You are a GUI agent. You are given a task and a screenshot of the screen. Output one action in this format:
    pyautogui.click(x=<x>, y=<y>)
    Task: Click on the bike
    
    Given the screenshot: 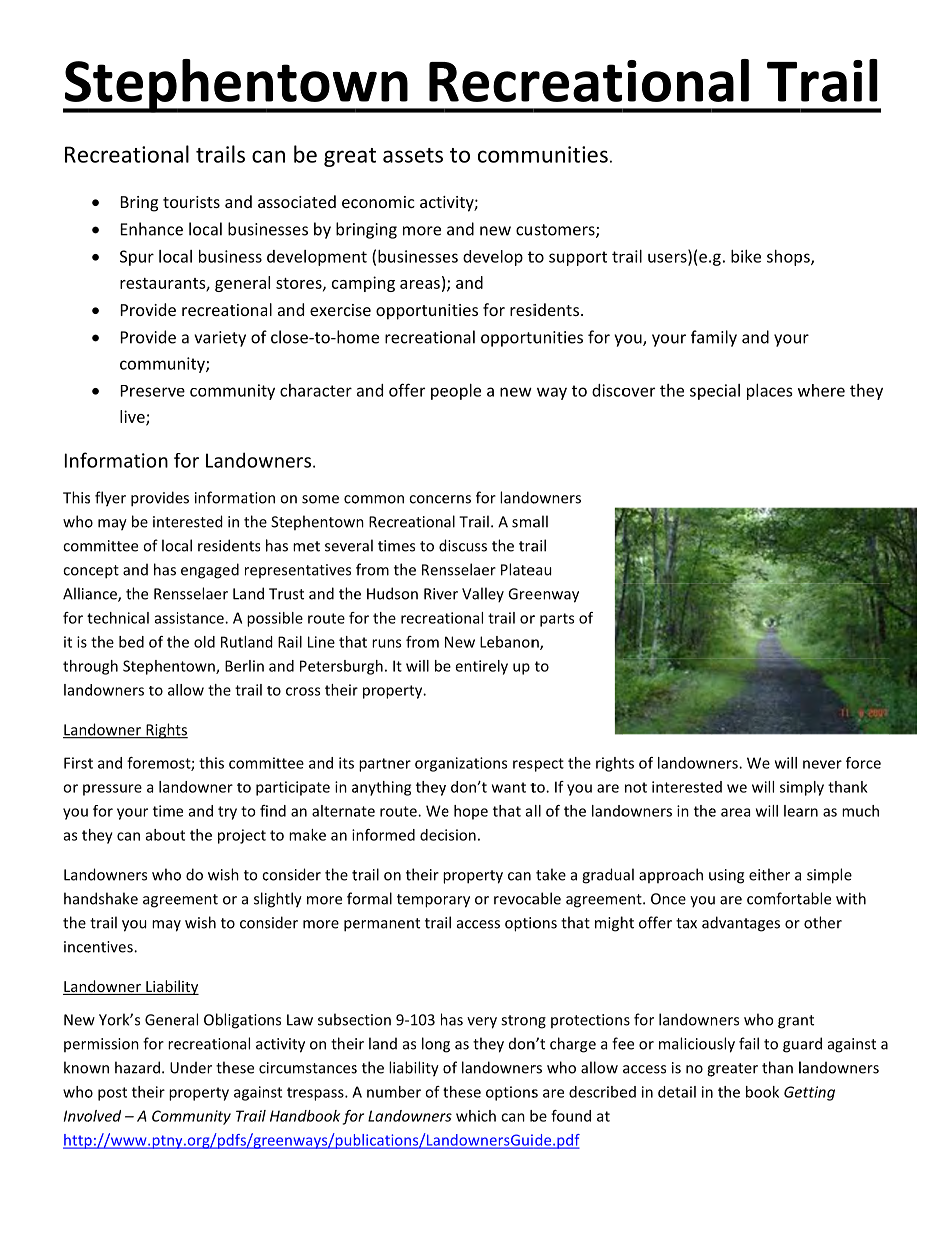 What is the action you would take?
    pyautogui.click(x=746, y=256)
